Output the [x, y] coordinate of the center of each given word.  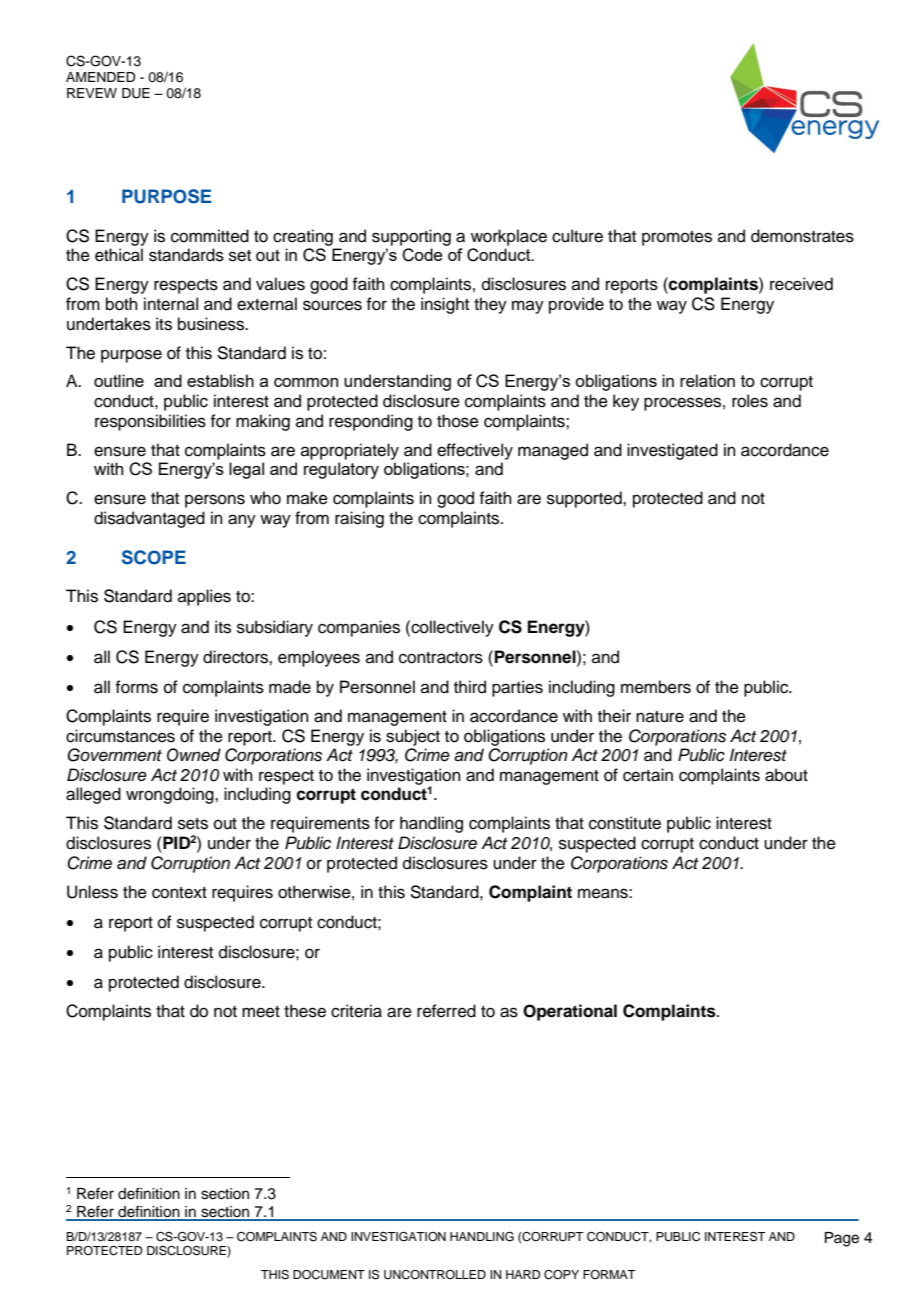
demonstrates [802, 236]
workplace [509, 237]
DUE [136, 93]
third [470, 687]
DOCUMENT [329, 1275]
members [656, 687]
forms [136, 687]
